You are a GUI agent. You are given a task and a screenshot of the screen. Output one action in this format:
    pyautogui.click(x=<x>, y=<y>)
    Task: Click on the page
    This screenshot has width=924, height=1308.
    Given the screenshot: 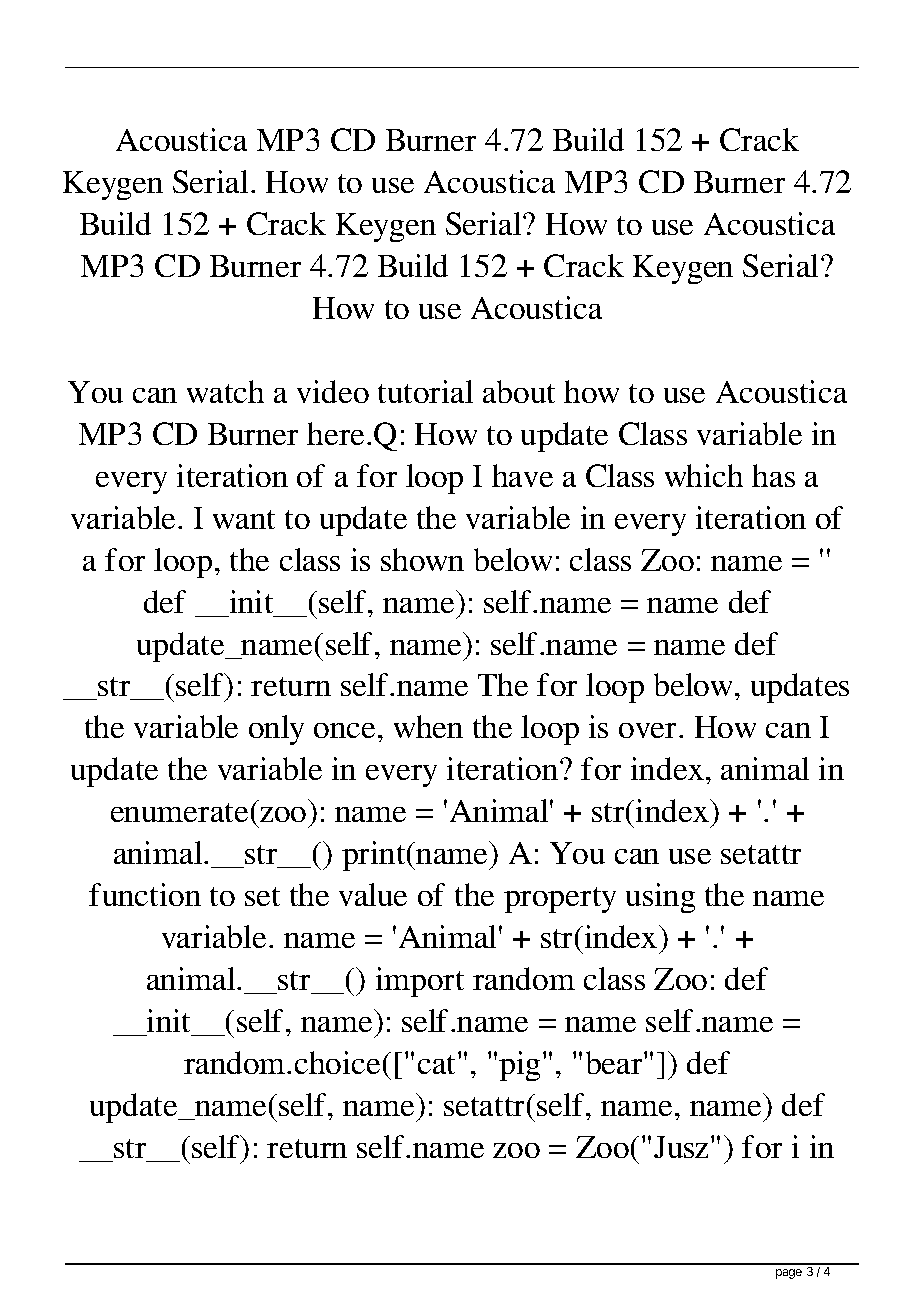 What is the action you would take?
    pyautogui.click(x=789, y=1274)
